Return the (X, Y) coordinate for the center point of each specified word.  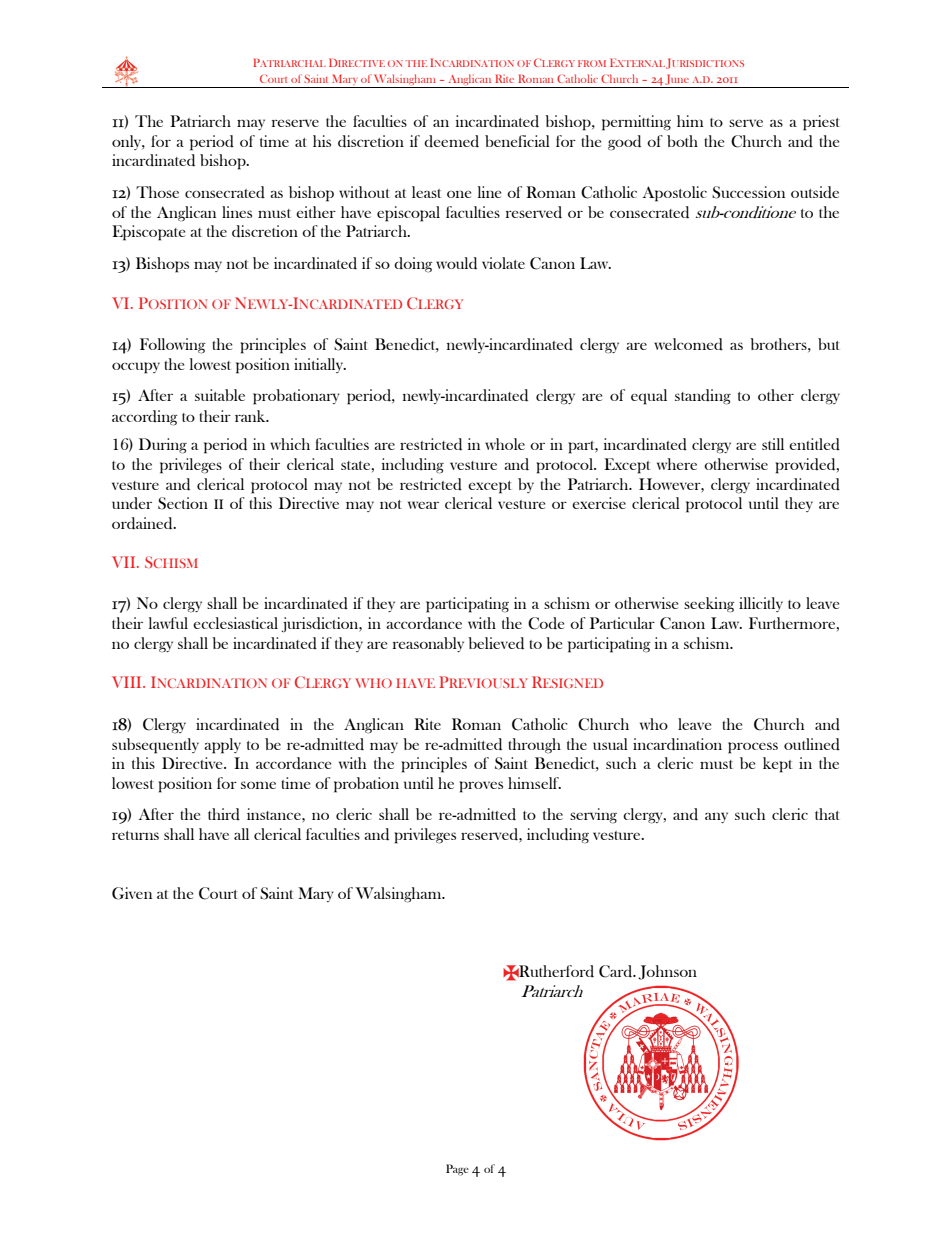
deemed (451, 141)
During (163, 446)
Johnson (667, 972)
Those (157, 192)
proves (481, 787)
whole (505, 444)
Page (457, 1170)
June (677, 79)
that (827, 814)
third (224, 814)
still (773, 444)
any (716, 817)
